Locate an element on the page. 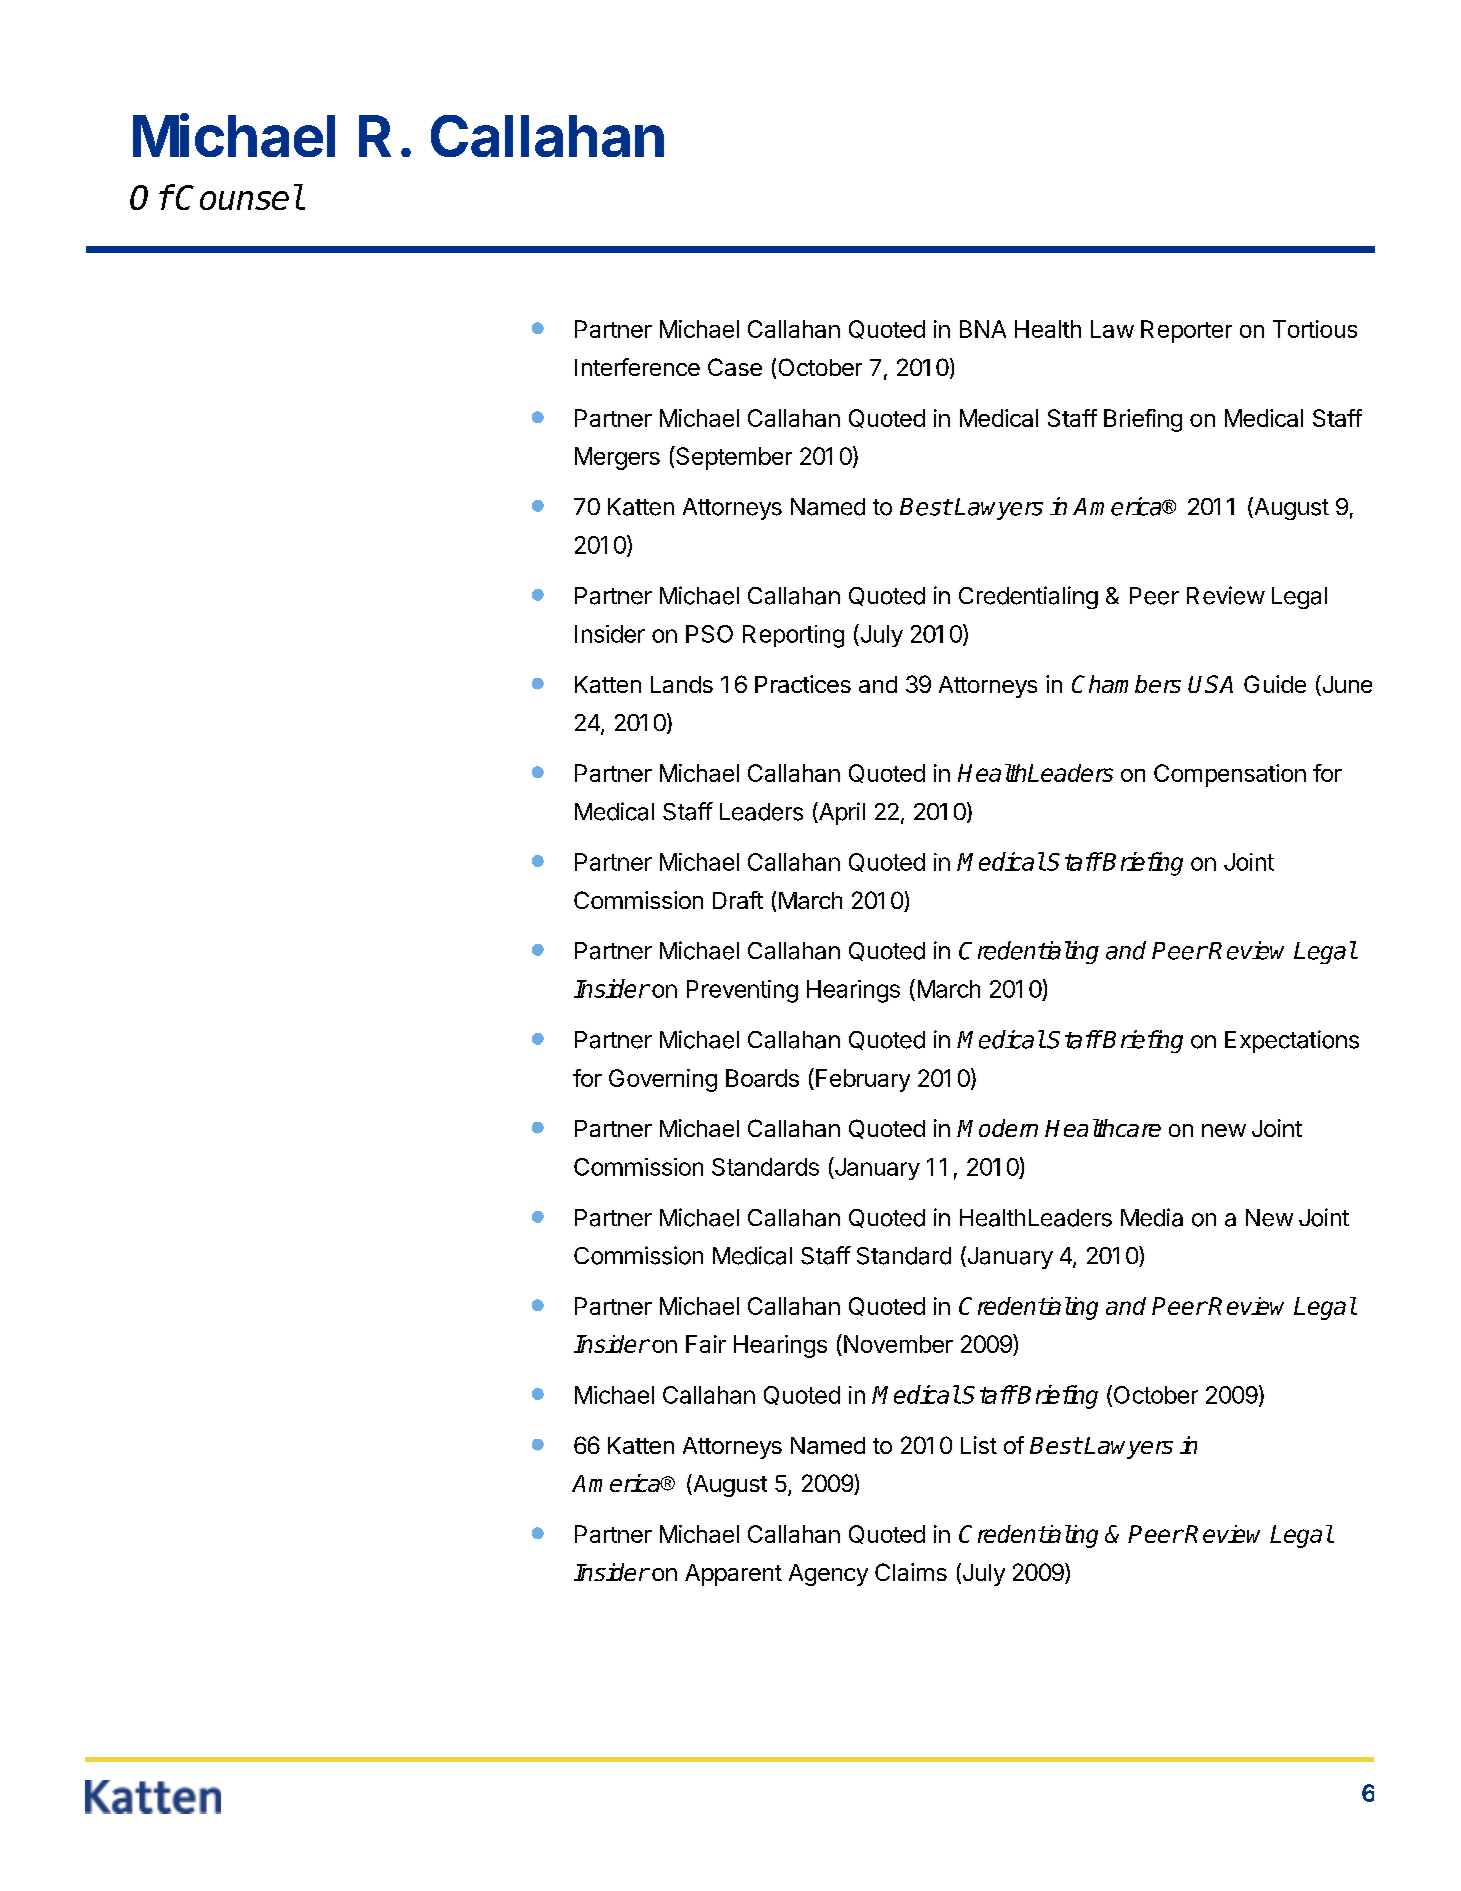  Expectations is located at coordinates (1292, 1041).
